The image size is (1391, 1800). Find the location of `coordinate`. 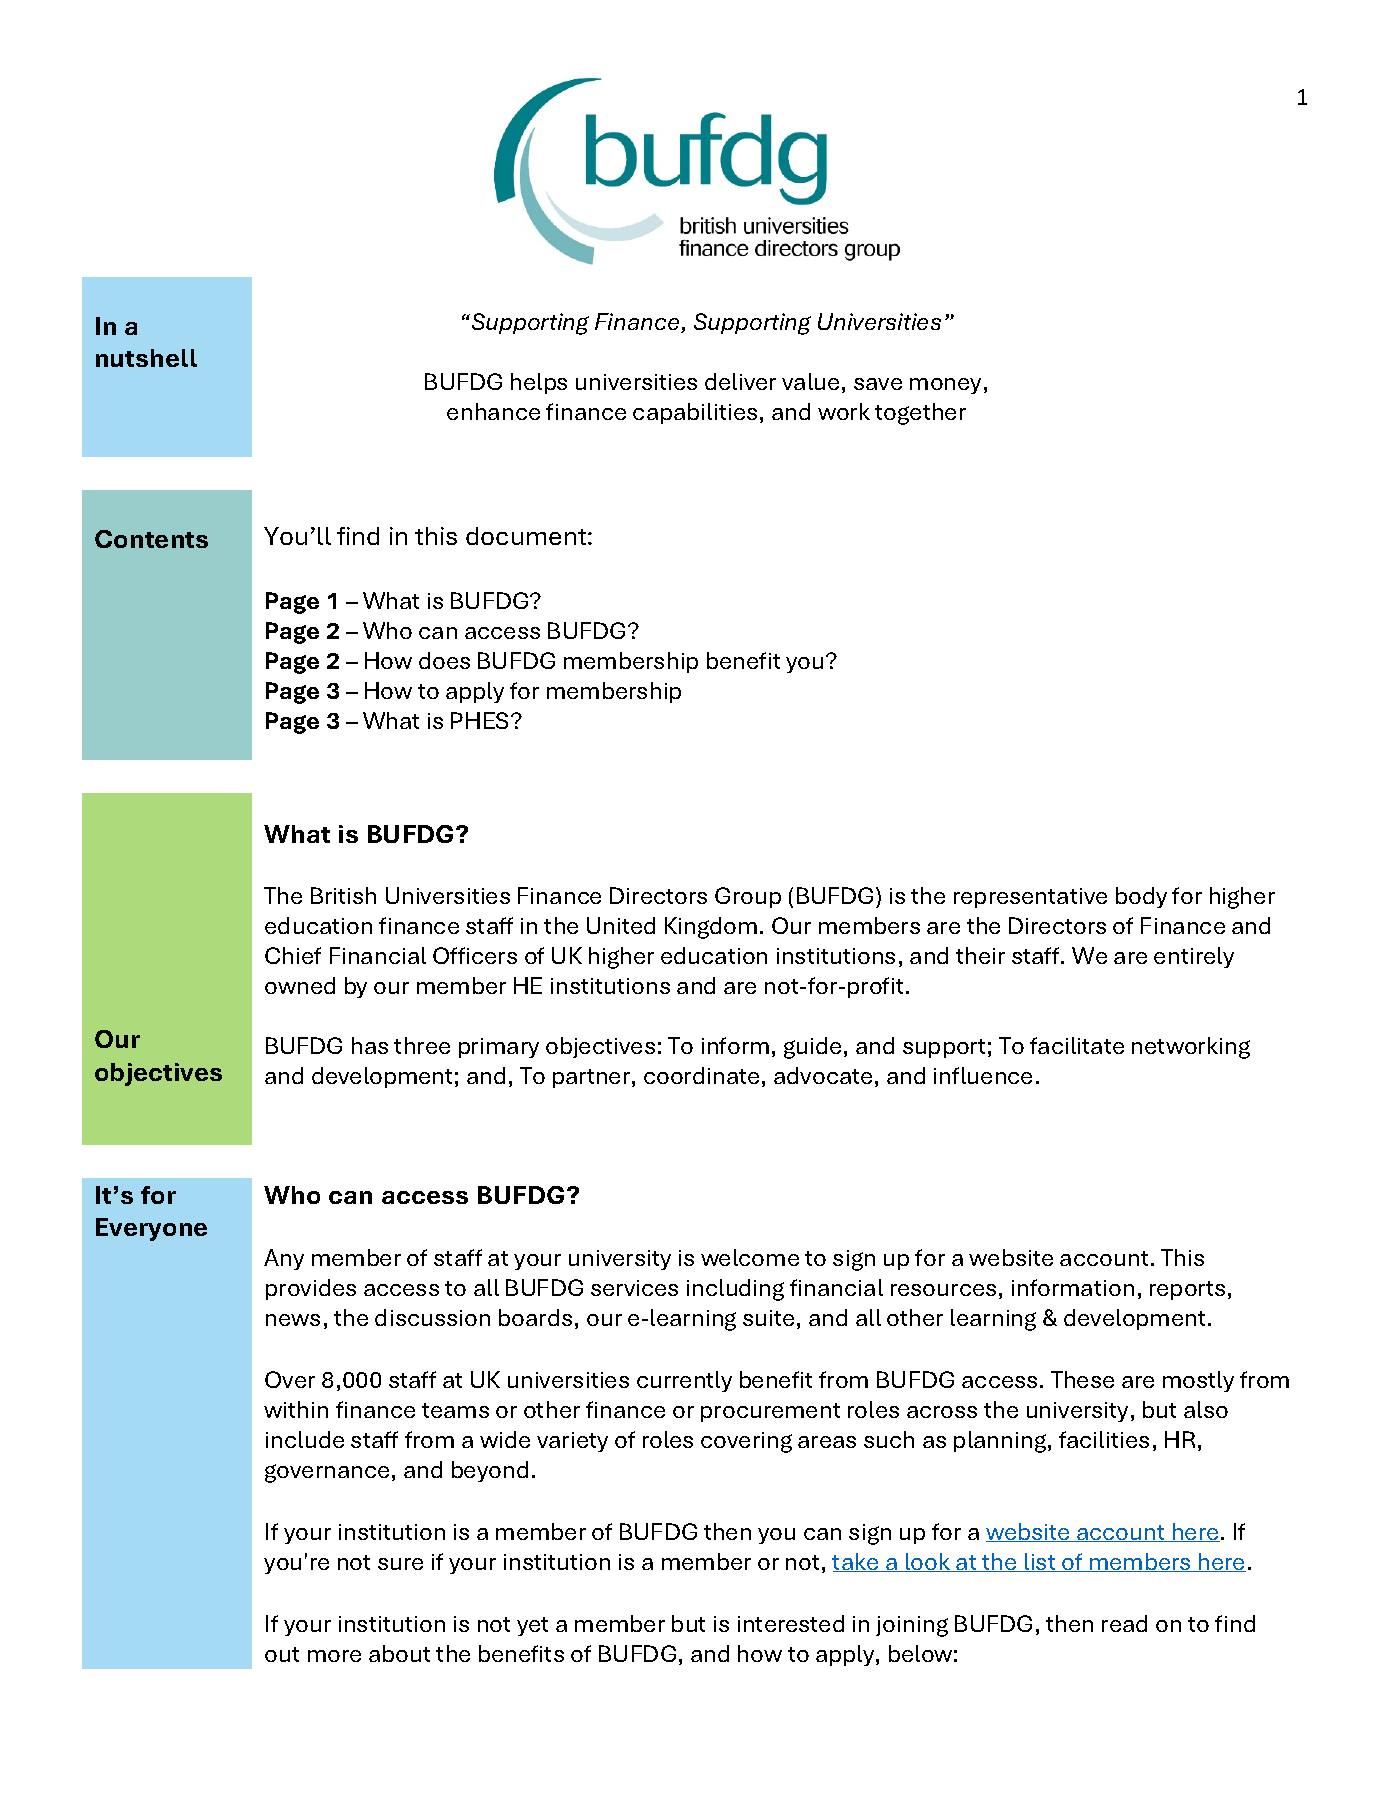

coordinate is located at coordinates (701, 1075).
